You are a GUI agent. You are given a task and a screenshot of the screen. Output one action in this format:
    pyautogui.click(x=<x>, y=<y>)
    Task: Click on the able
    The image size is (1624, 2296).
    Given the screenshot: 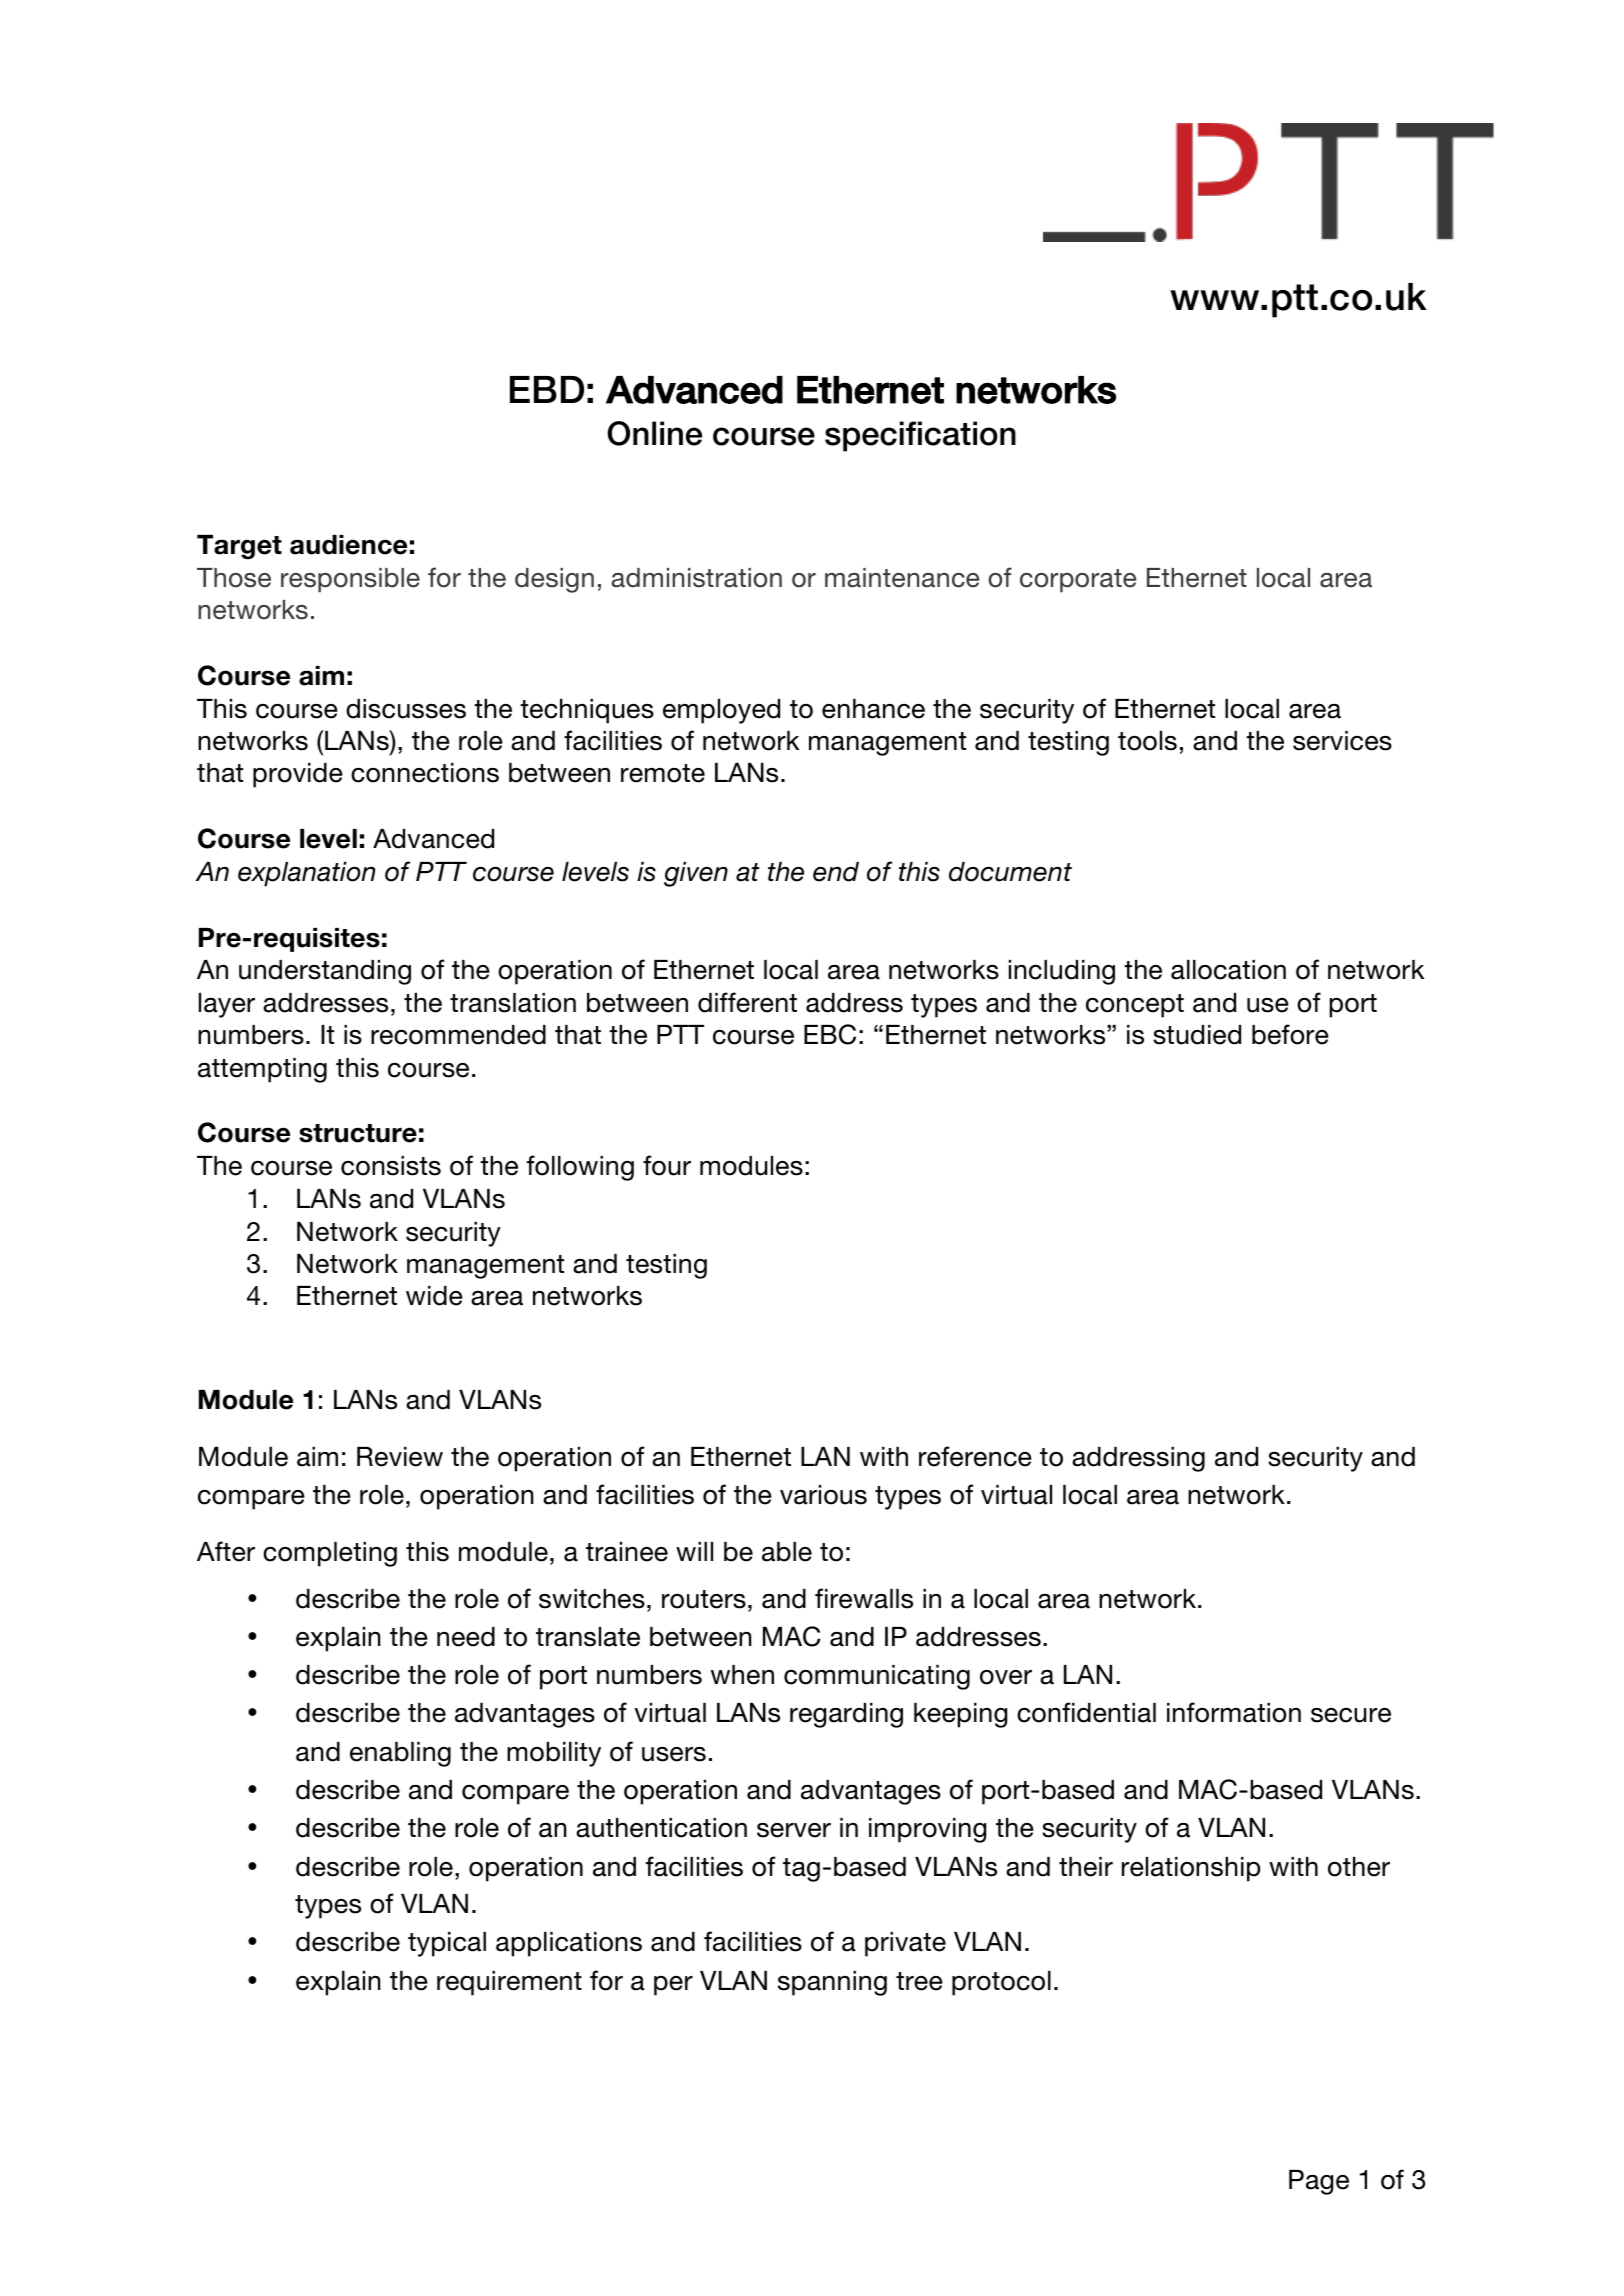 What is the action you would take?
    pyautogui.click(x=787, y=1552)
